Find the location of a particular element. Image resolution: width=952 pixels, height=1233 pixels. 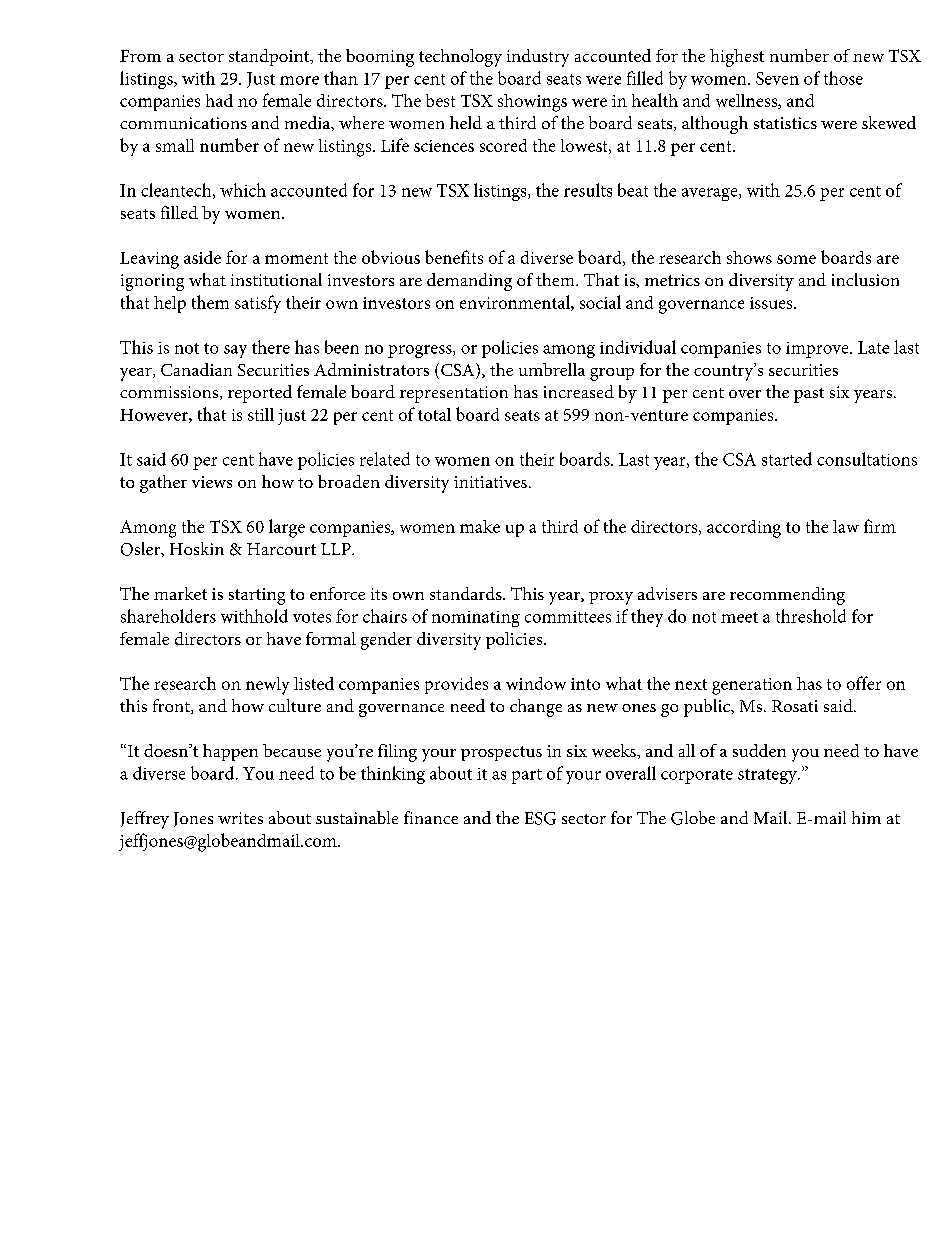

part is located at coordinates (527, 776).
